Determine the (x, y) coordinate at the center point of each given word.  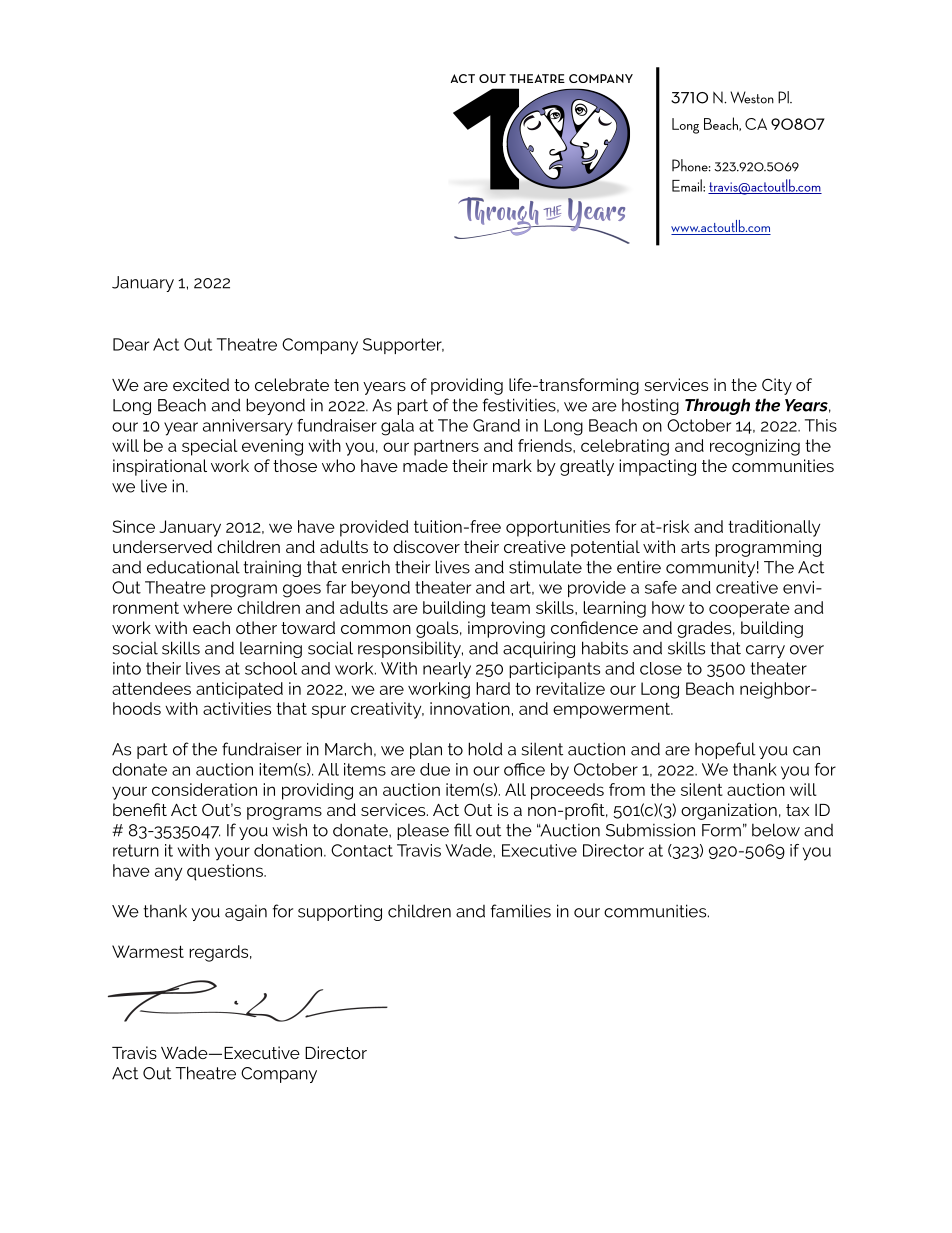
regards (220, 953)
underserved (162, 546)
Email (688, 185)
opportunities (558, 528)
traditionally (774, 528)
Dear (131, 344)
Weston (752, 97)
